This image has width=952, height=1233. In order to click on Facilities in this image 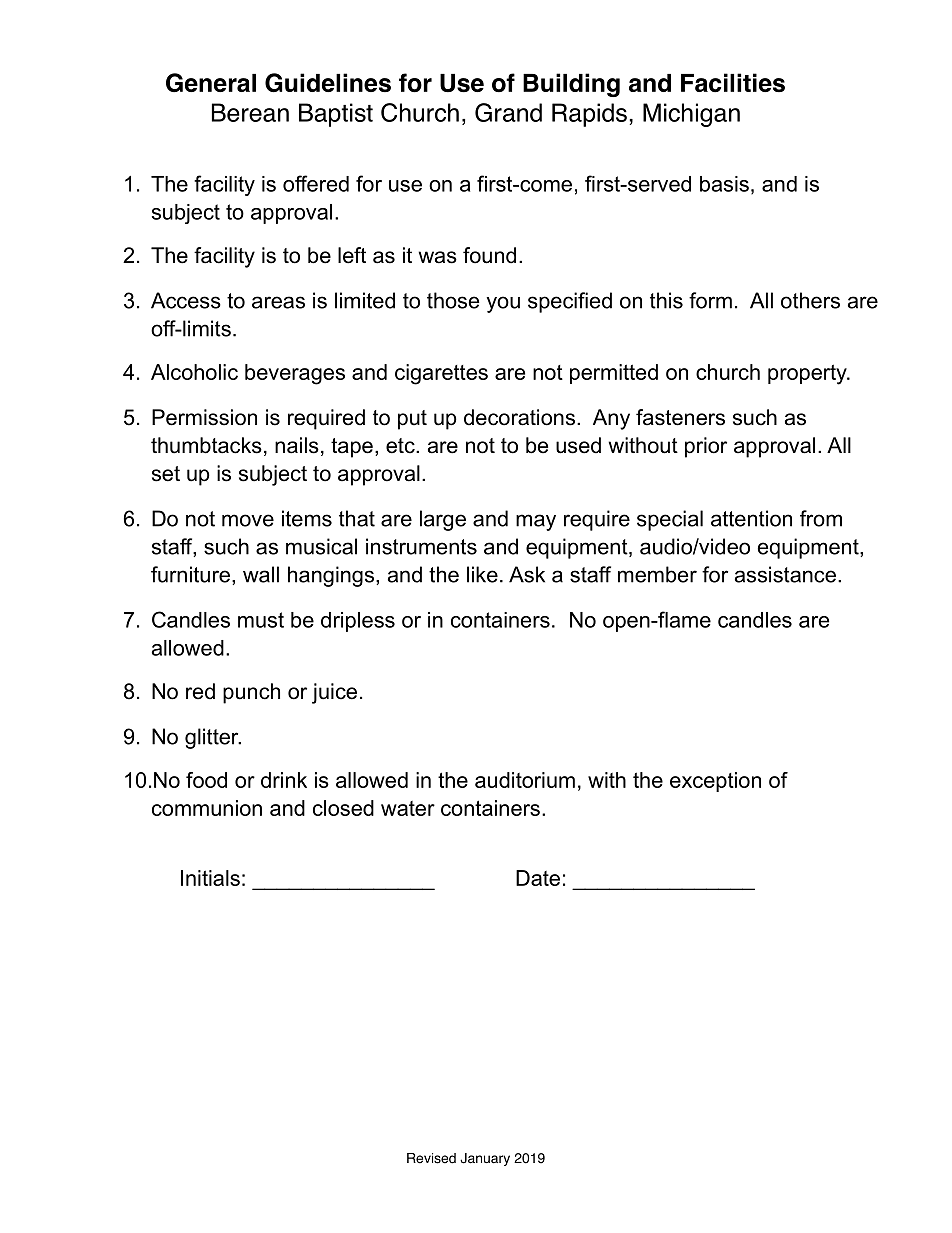, I will do `click(733, 83)`.
